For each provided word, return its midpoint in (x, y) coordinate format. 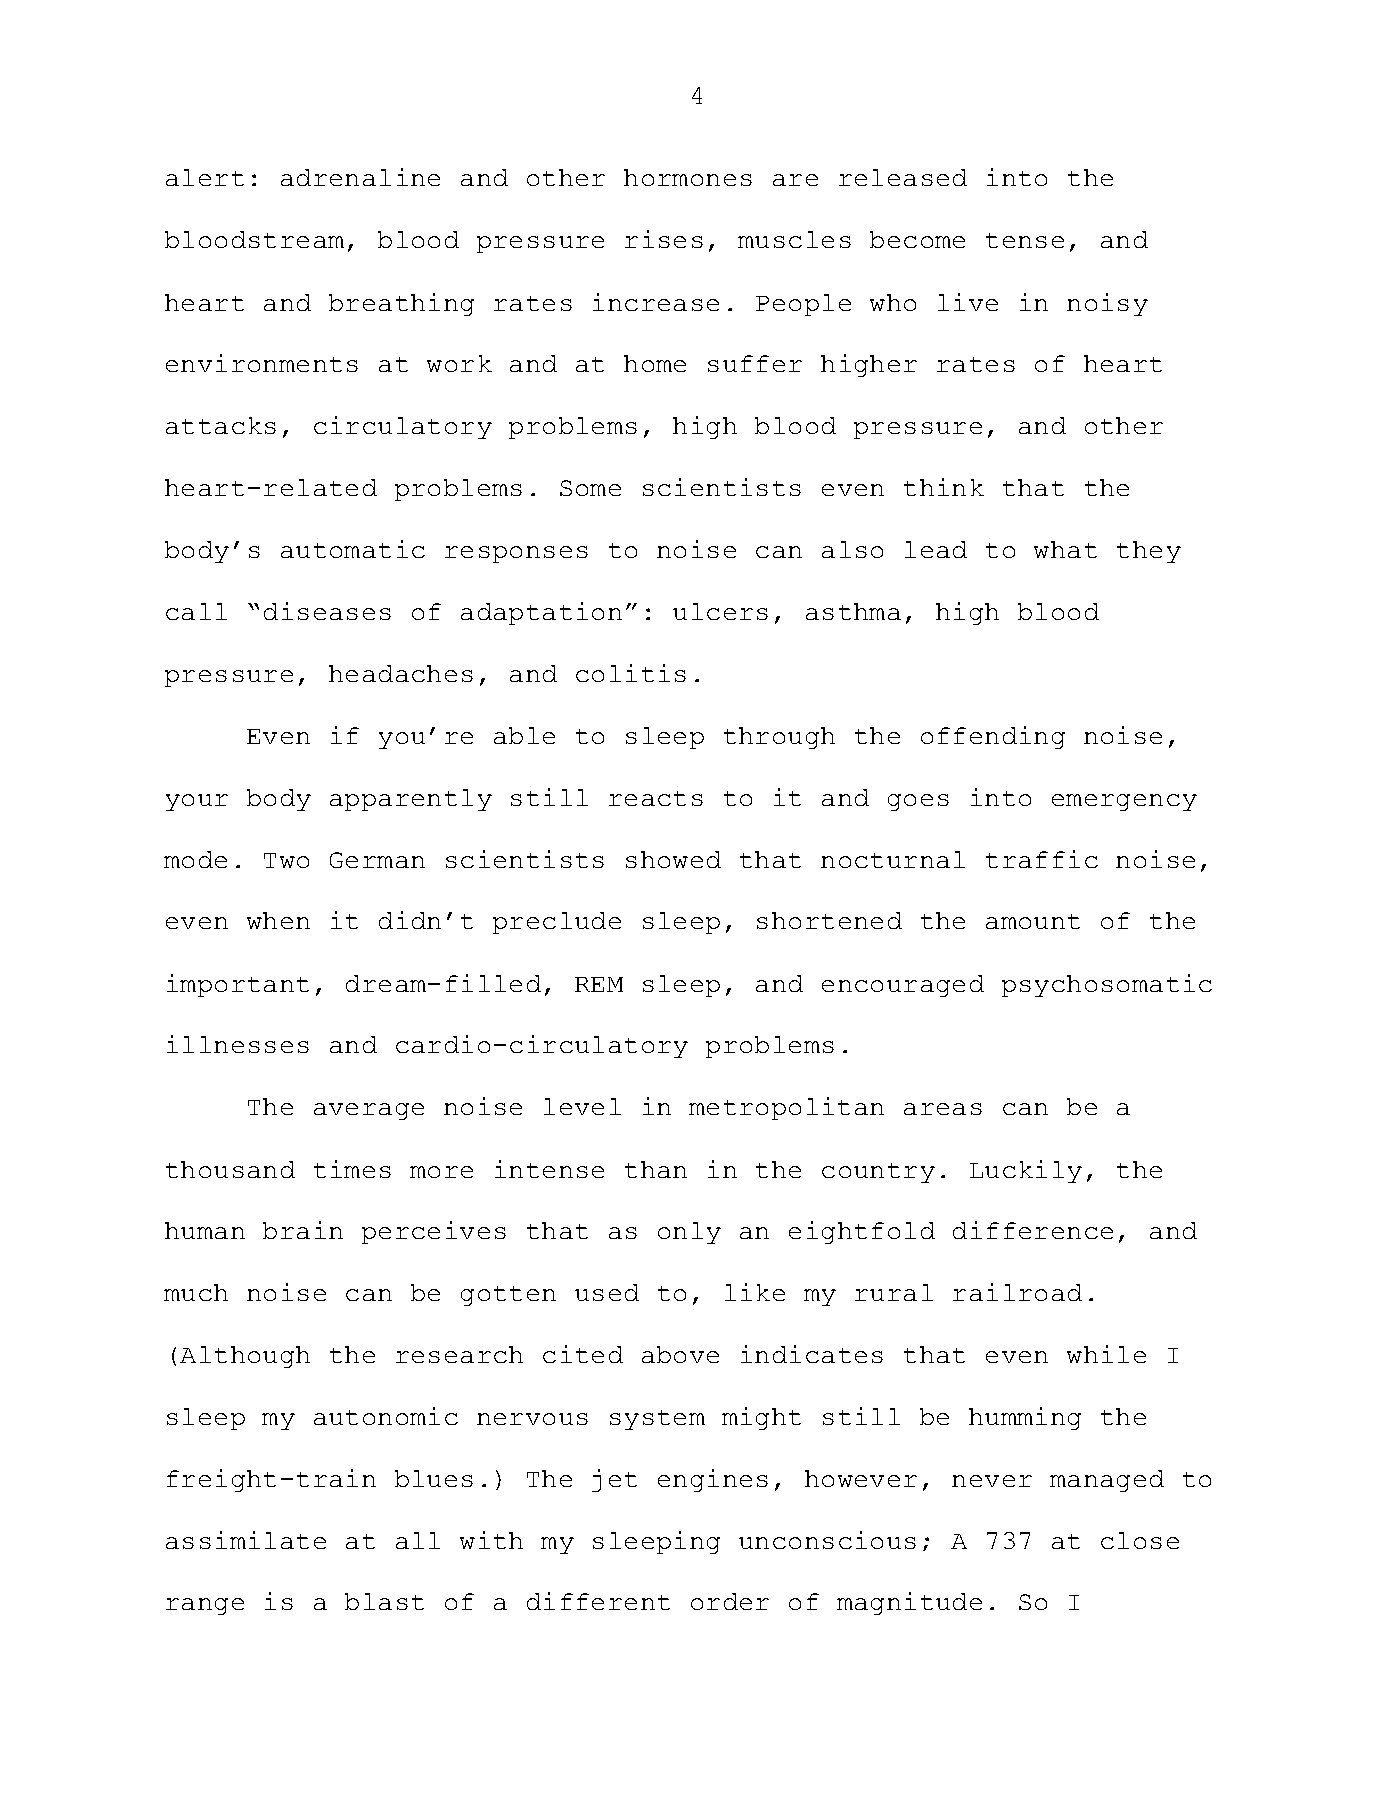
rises (664, 239)
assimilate (246, 1540)
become (917, 239)
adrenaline (360, 177)
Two (286, 860)
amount (1033, 921)
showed (673, 859)
